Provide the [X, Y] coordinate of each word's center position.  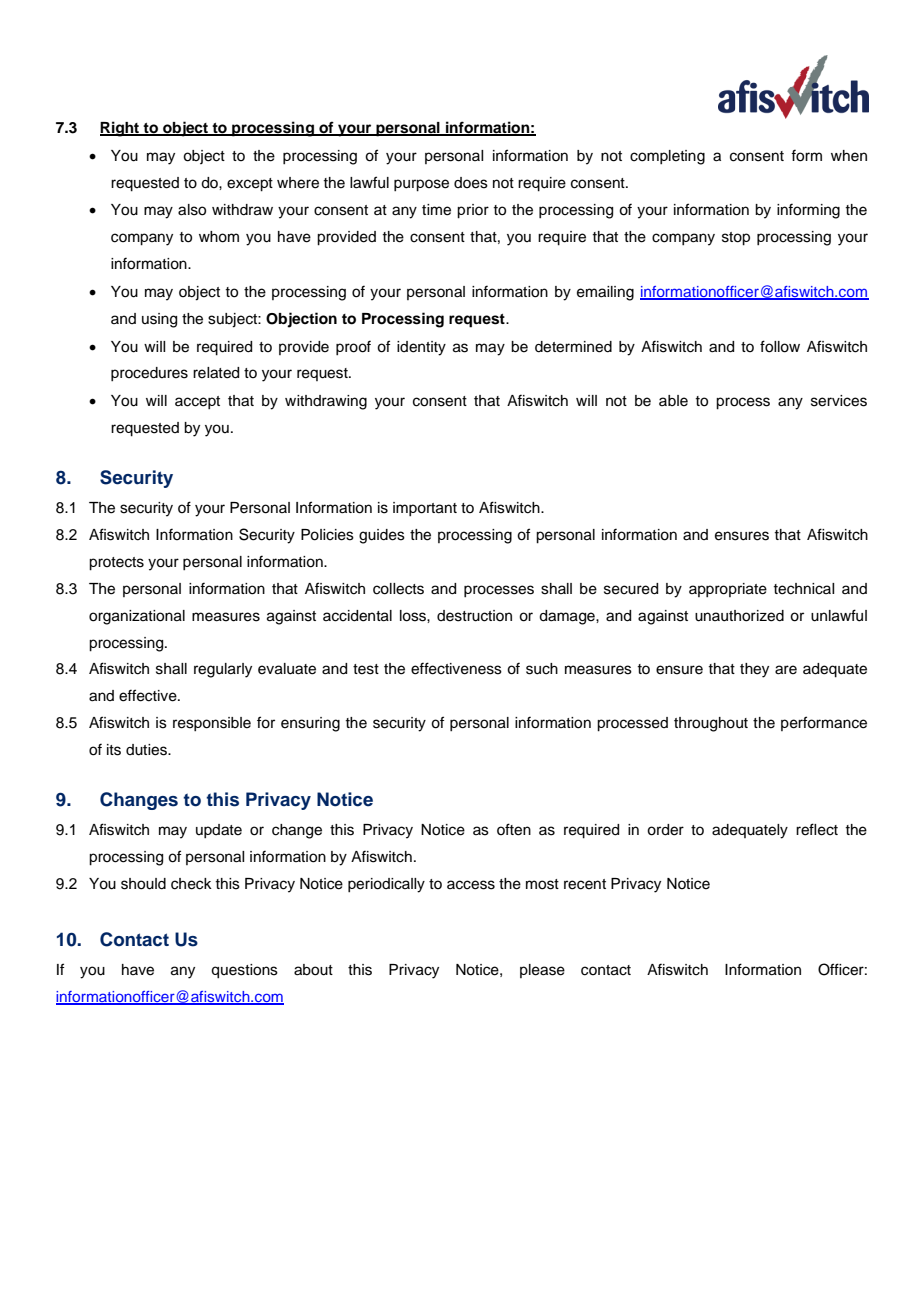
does [471, 183]
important [425, 509]
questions [244, 971]
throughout [711, 724]
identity [421, 348]
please [542, 971]
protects [116, 564]
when [849, 156]
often [514, 829]
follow [780, 346]
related [216, 373]
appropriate [728, 590]
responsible [212, 724]
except [250, 185]
